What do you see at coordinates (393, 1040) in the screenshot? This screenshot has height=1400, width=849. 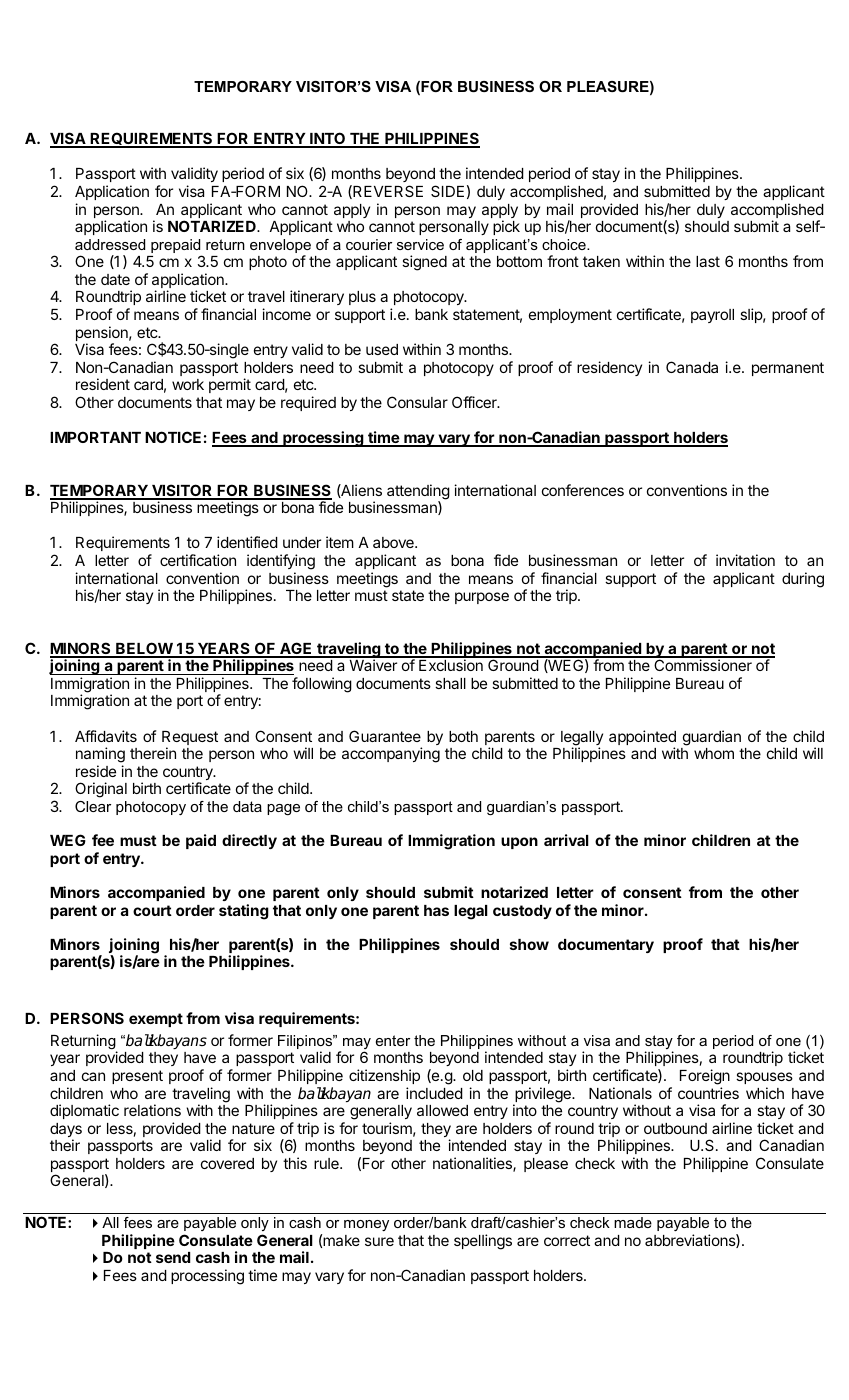 I see `enter` at bounding box center [393, 1040].
